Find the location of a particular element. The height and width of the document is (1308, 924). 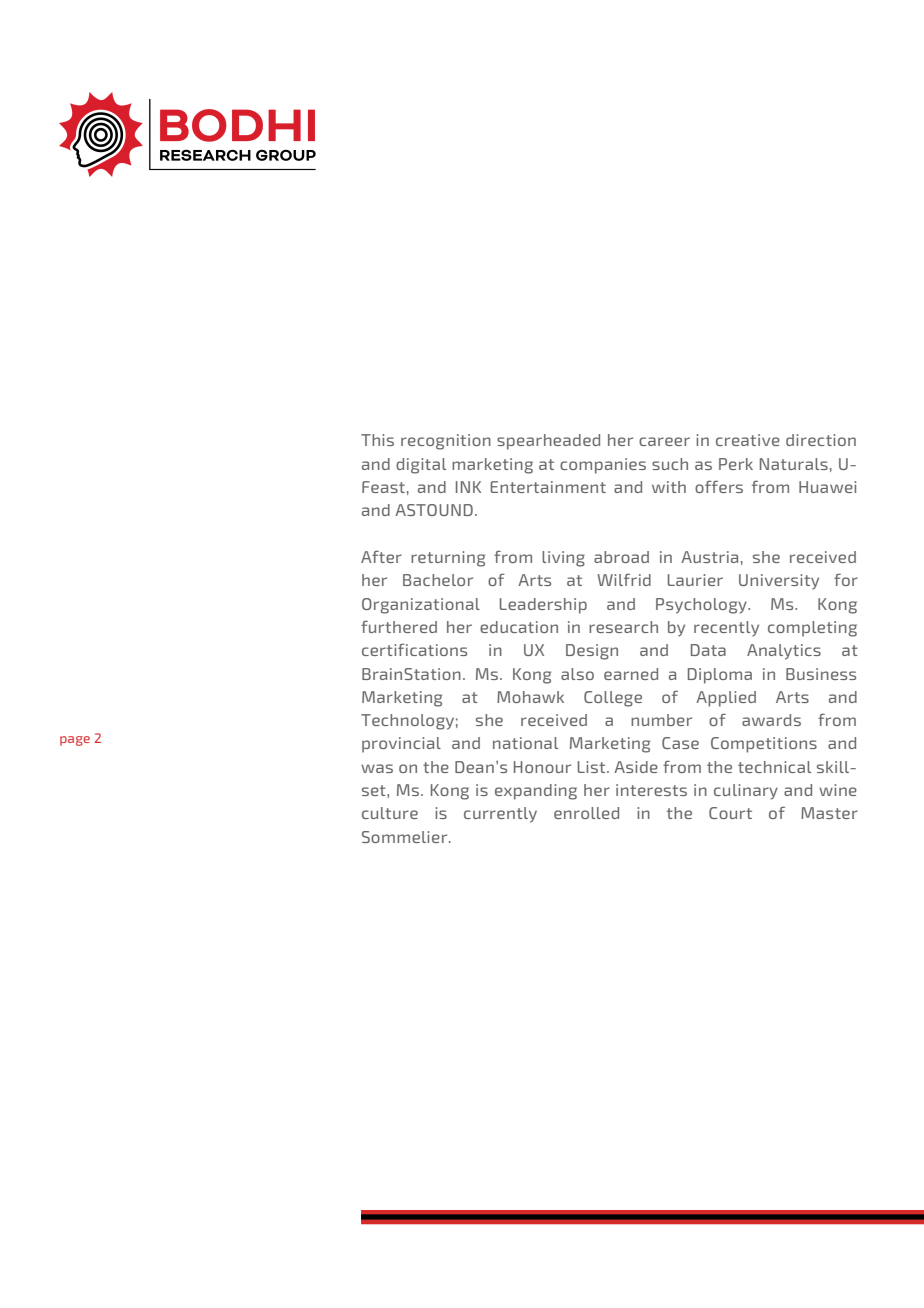

provincial is located at coordinates (401, 745).
